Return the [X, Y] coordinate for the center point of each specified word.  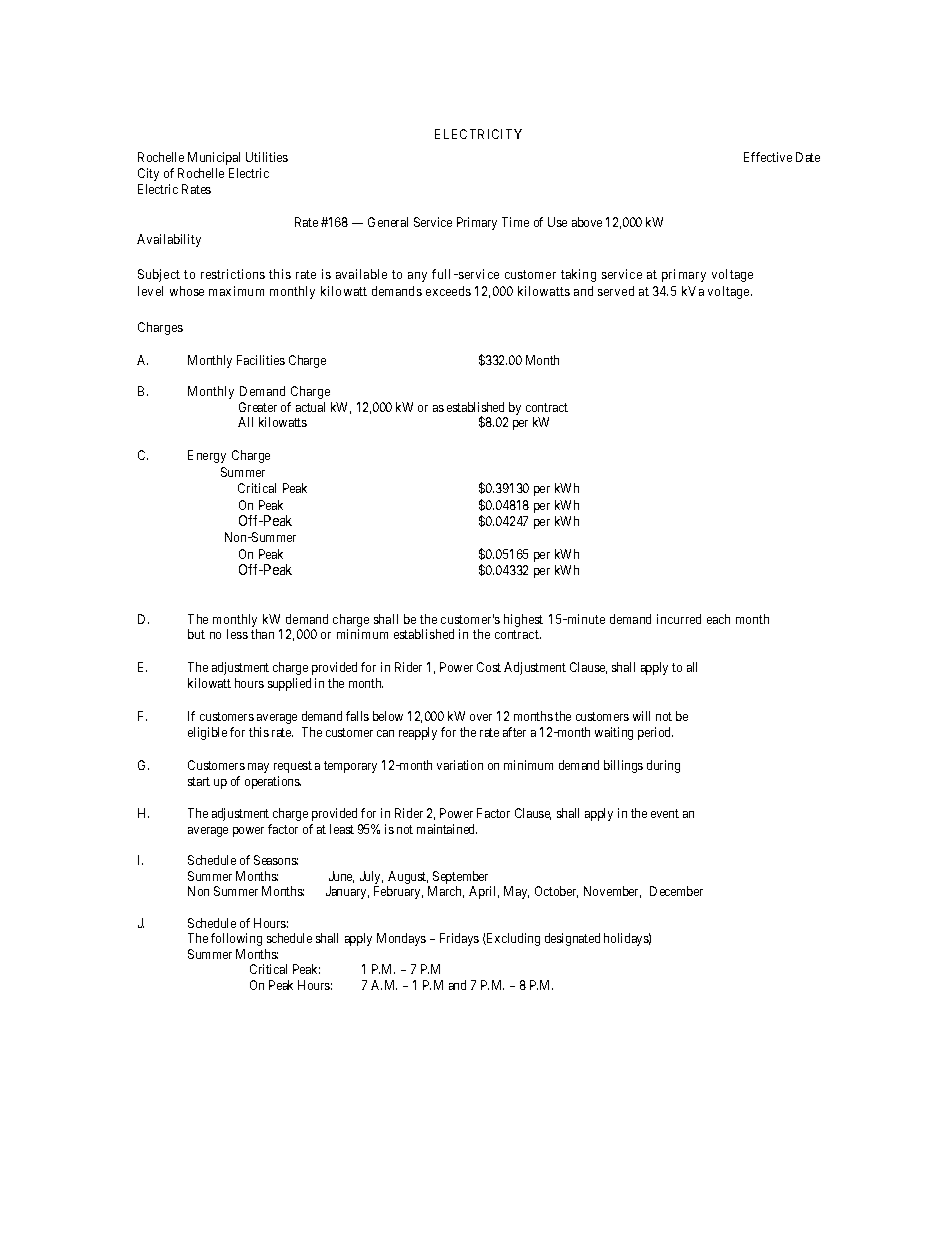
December [676, 891]
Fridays [459, 939]
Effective [768, 157]
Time [515, 222]
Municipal [214, 158]
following [236, 939]
